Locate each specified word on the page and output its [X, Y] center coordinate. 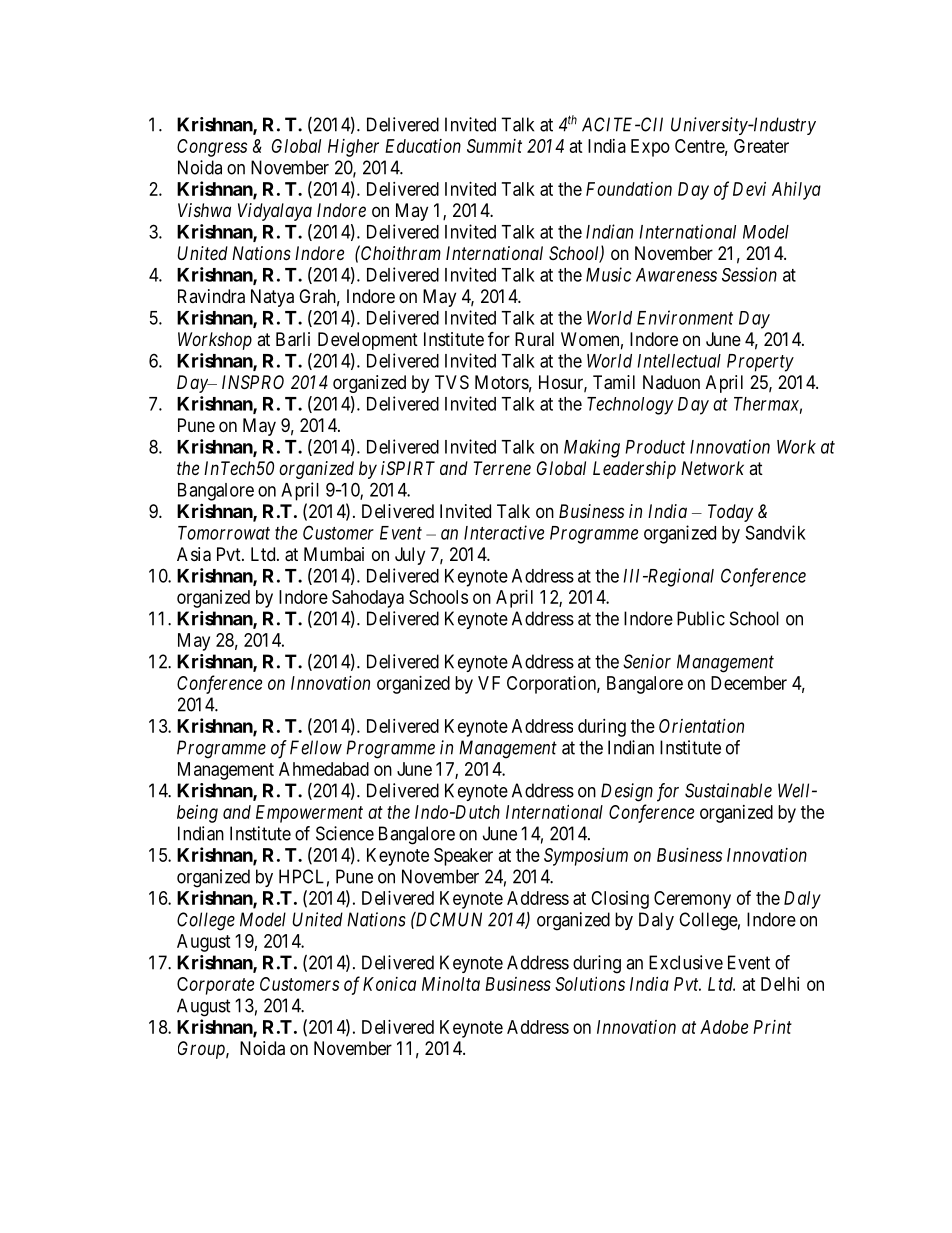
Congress [212, 148]
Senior [647, 661]
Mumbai [334, 554]
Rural [534, 339]
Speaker [463, 857]
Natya [272, 298]
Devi [749, 189]
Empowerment [309, 814]
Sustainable [728, 790]
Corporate [215, 986]
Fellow [316, 747]
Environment [685, 317]
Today [730, 513]
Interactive [504, 532]
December [749, 683]
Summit [494, 146]
